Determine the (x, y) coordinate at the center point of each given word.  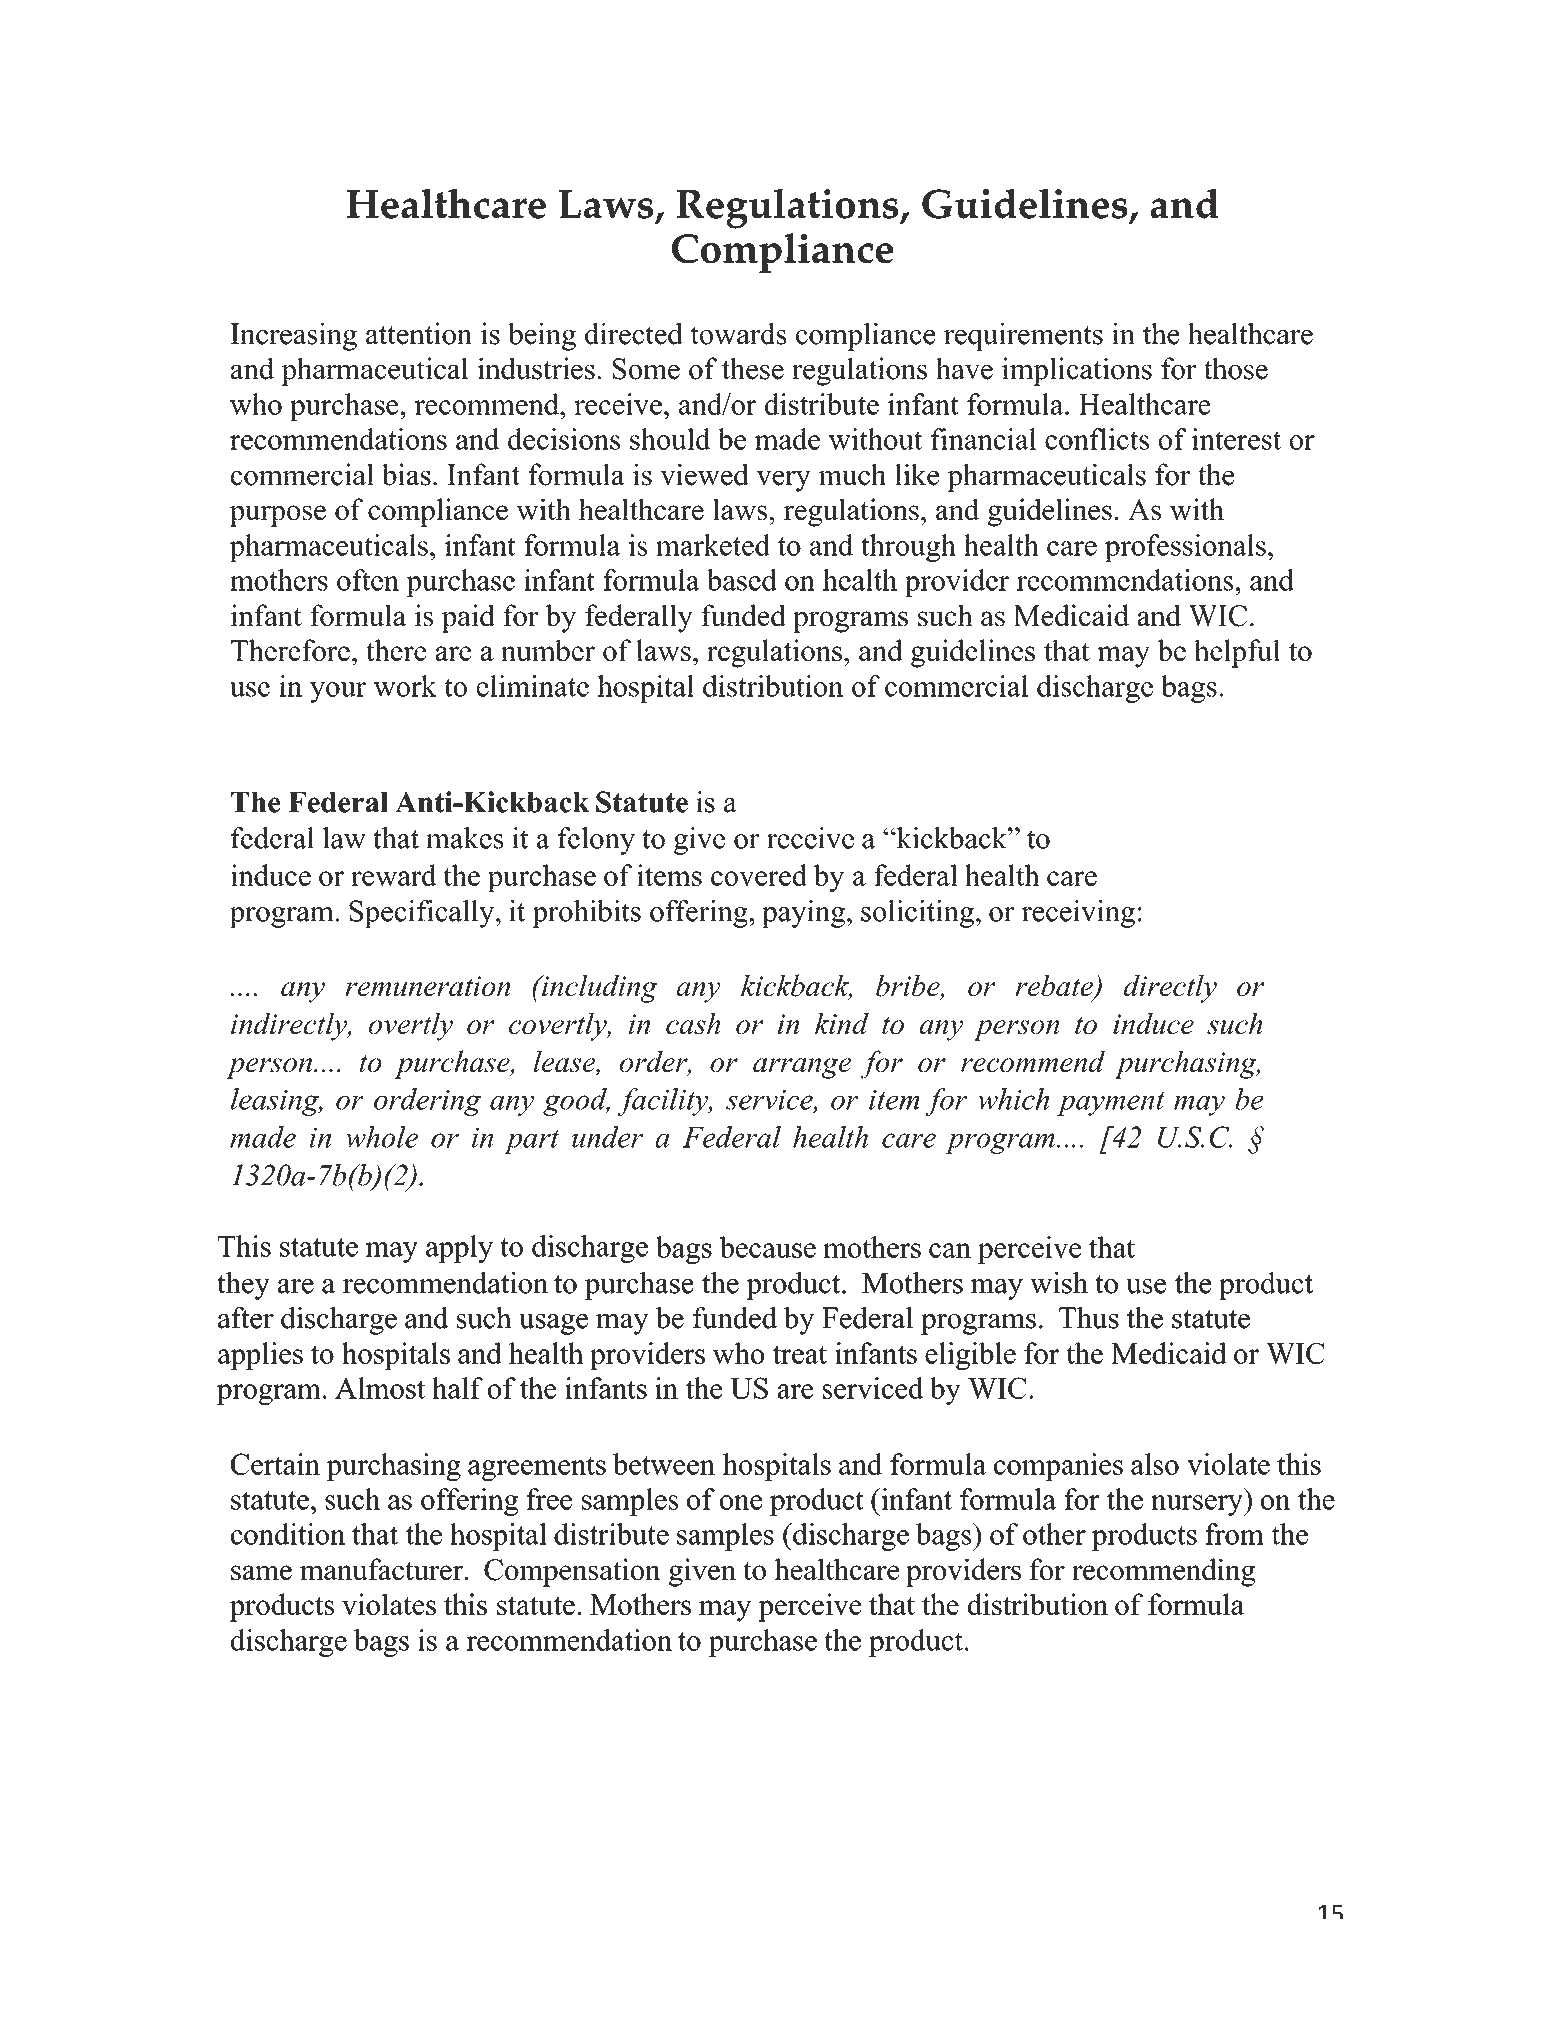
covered (759, 875)
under (607, 1137)
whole (382, 1137)
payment (1111, 1104)
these (753, 368)
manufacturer (381, 1569)
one (741, 1502)
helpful (1237, 653)
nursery (1198, 1505)
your (338, 692)
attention (419, 333)
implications (1077, 371)
